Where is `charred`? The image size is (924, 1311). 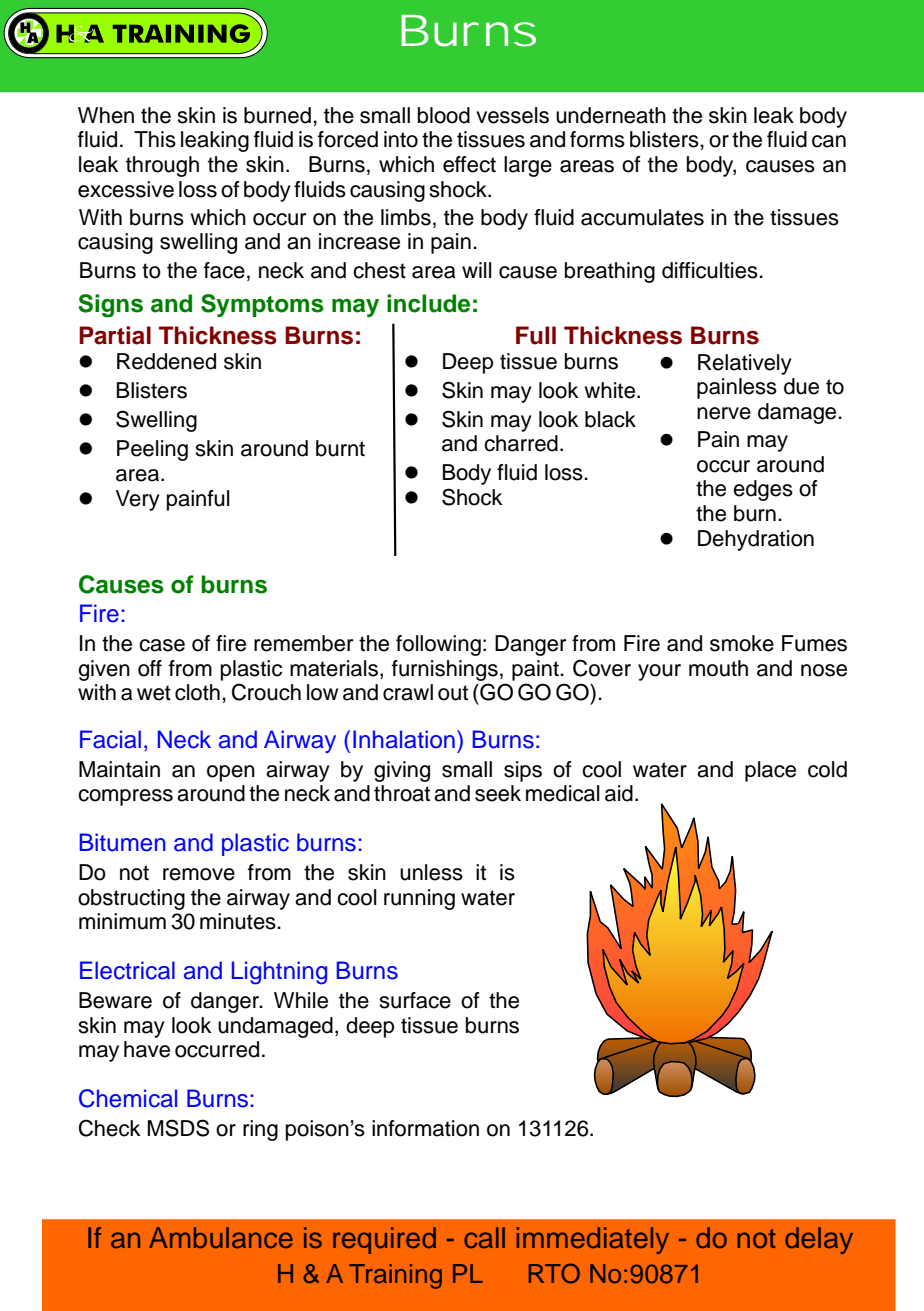
charred is located at coordinates (521, 443).
